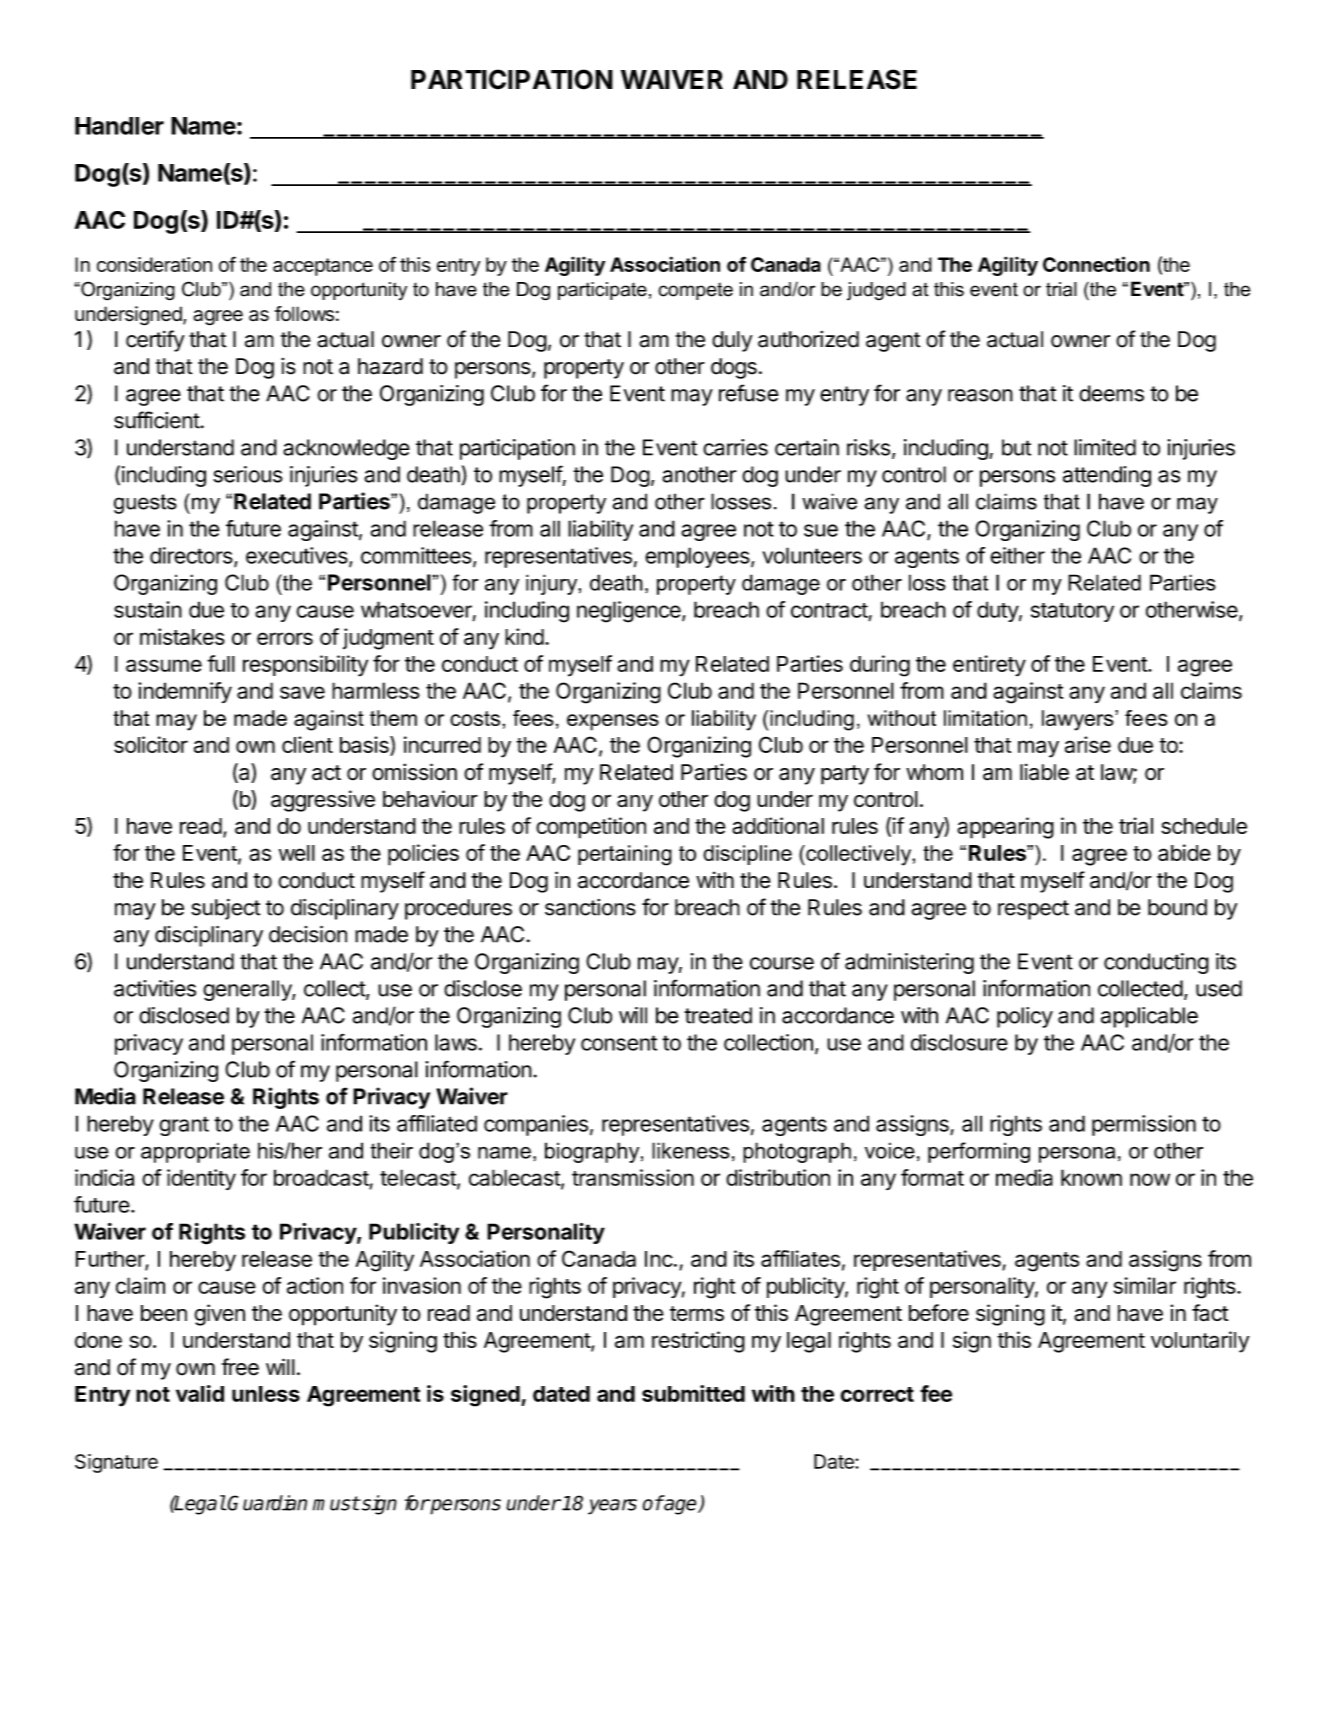  I want to click on appropriate, so click(195, 1152).
